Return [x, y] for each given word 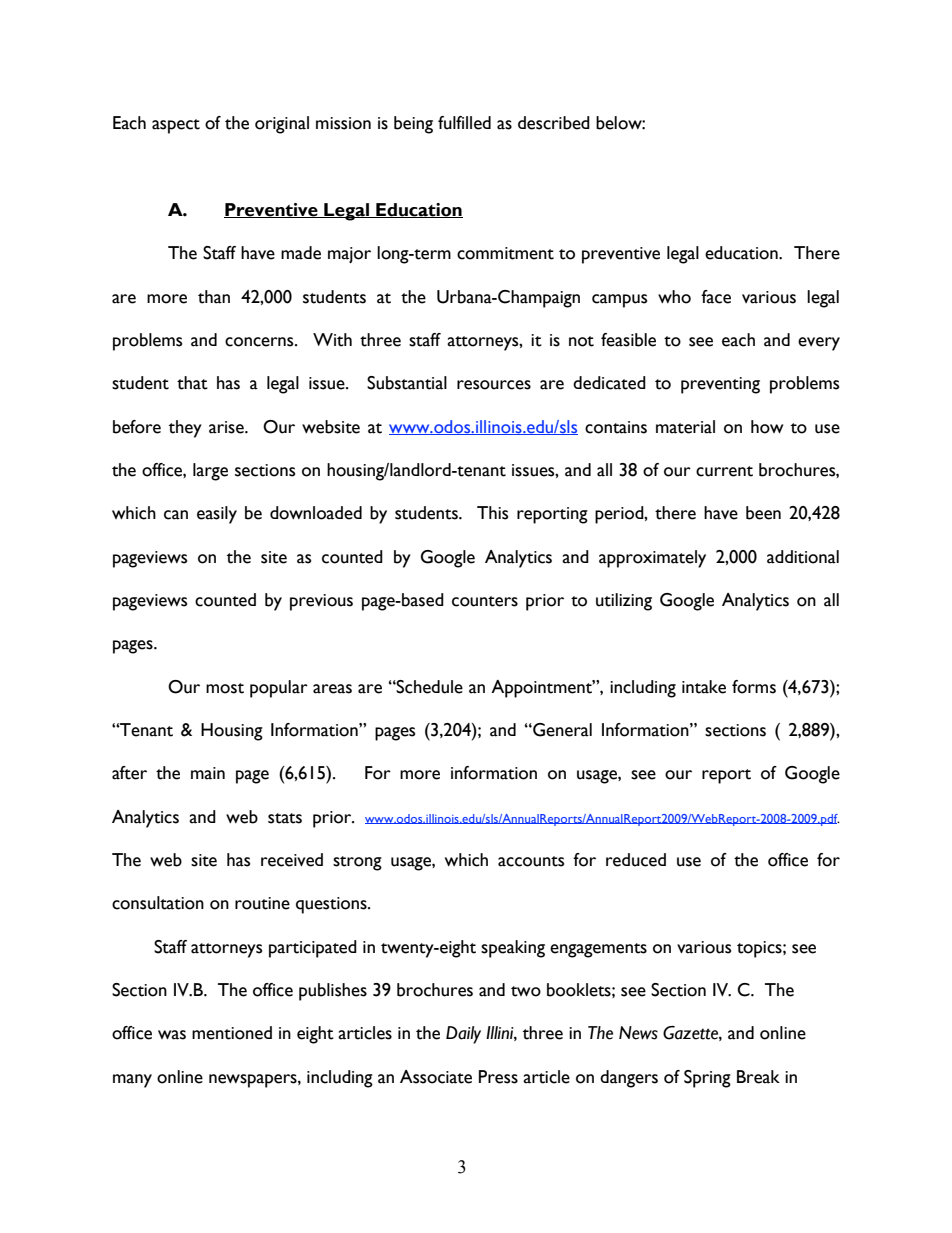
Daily [463, 1035]
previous [321, 602]
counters [485, 601]
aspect [176, 126]
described [554, 123]
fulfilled [464, 123]
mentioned [232, 1033]
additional [803, 557]
